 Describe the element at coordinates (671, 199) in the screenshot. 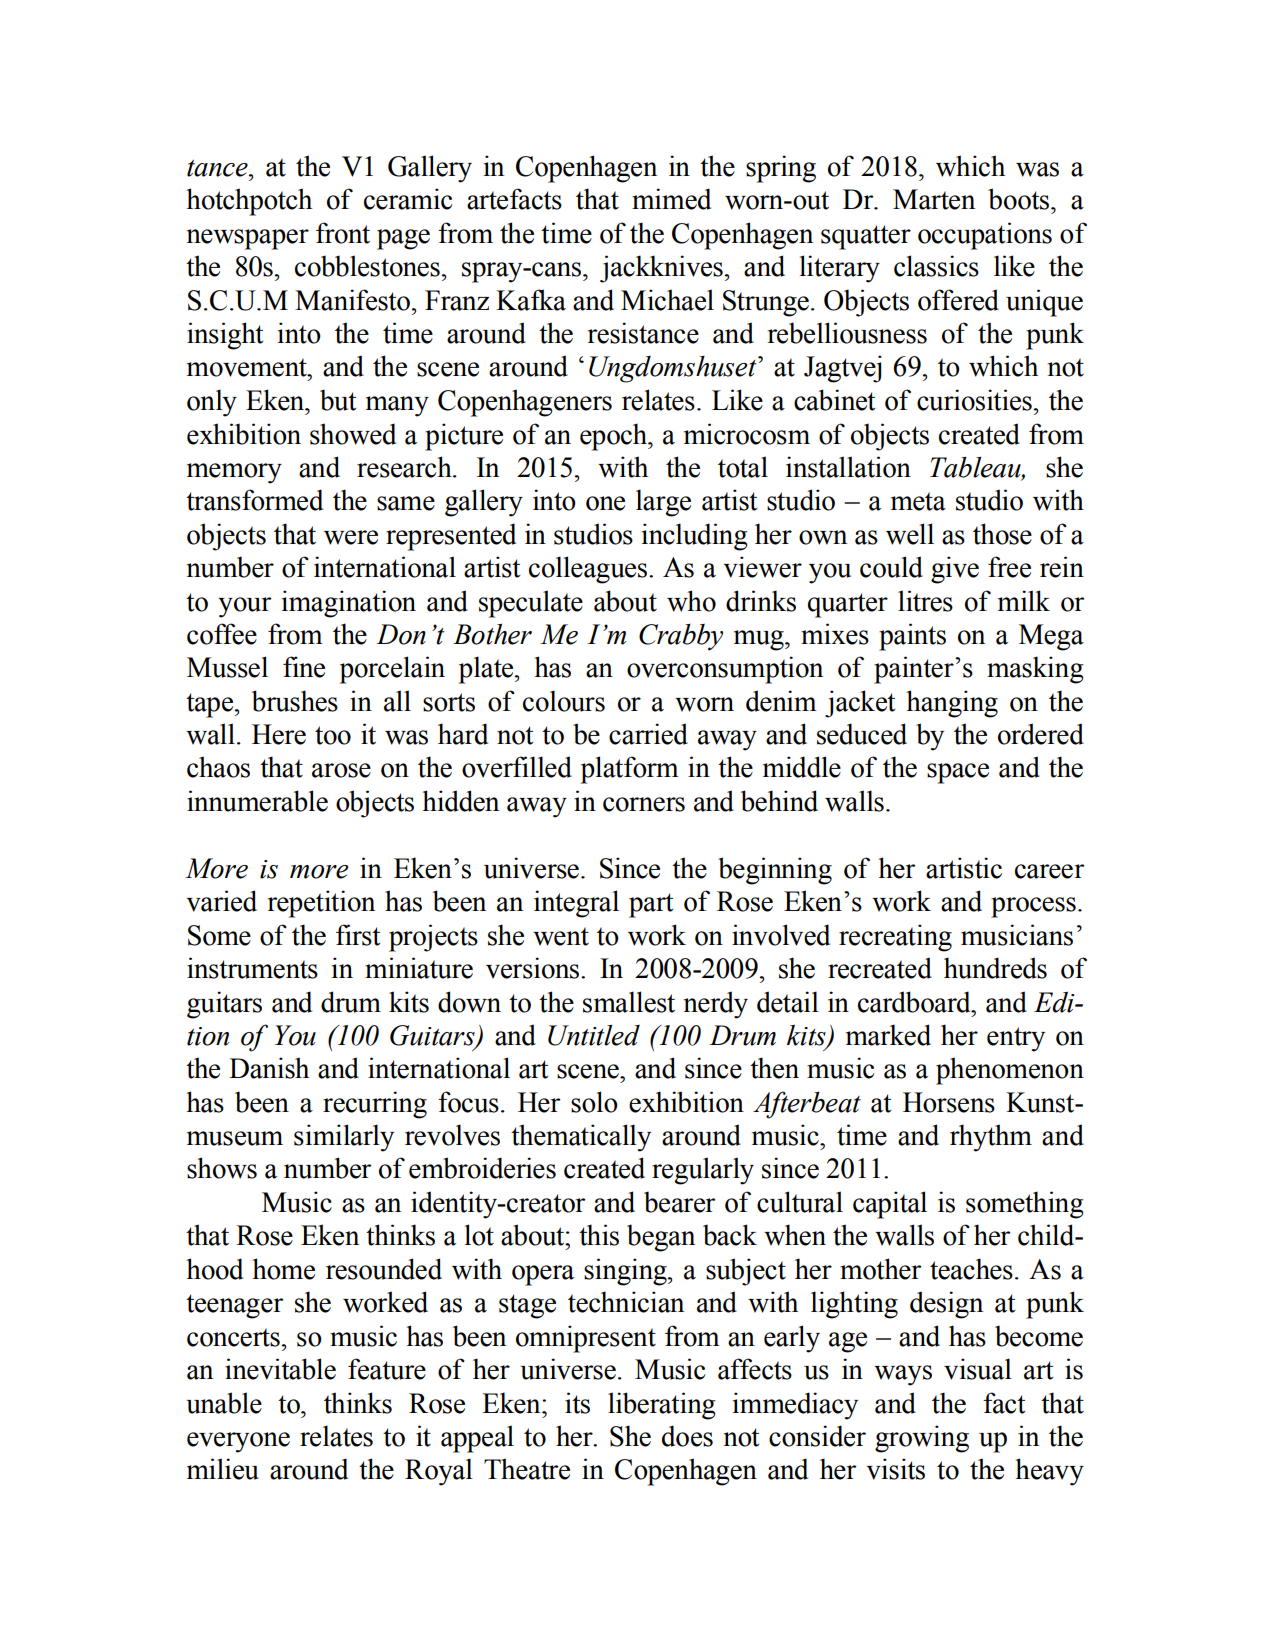

I see `mimed` at that location.
